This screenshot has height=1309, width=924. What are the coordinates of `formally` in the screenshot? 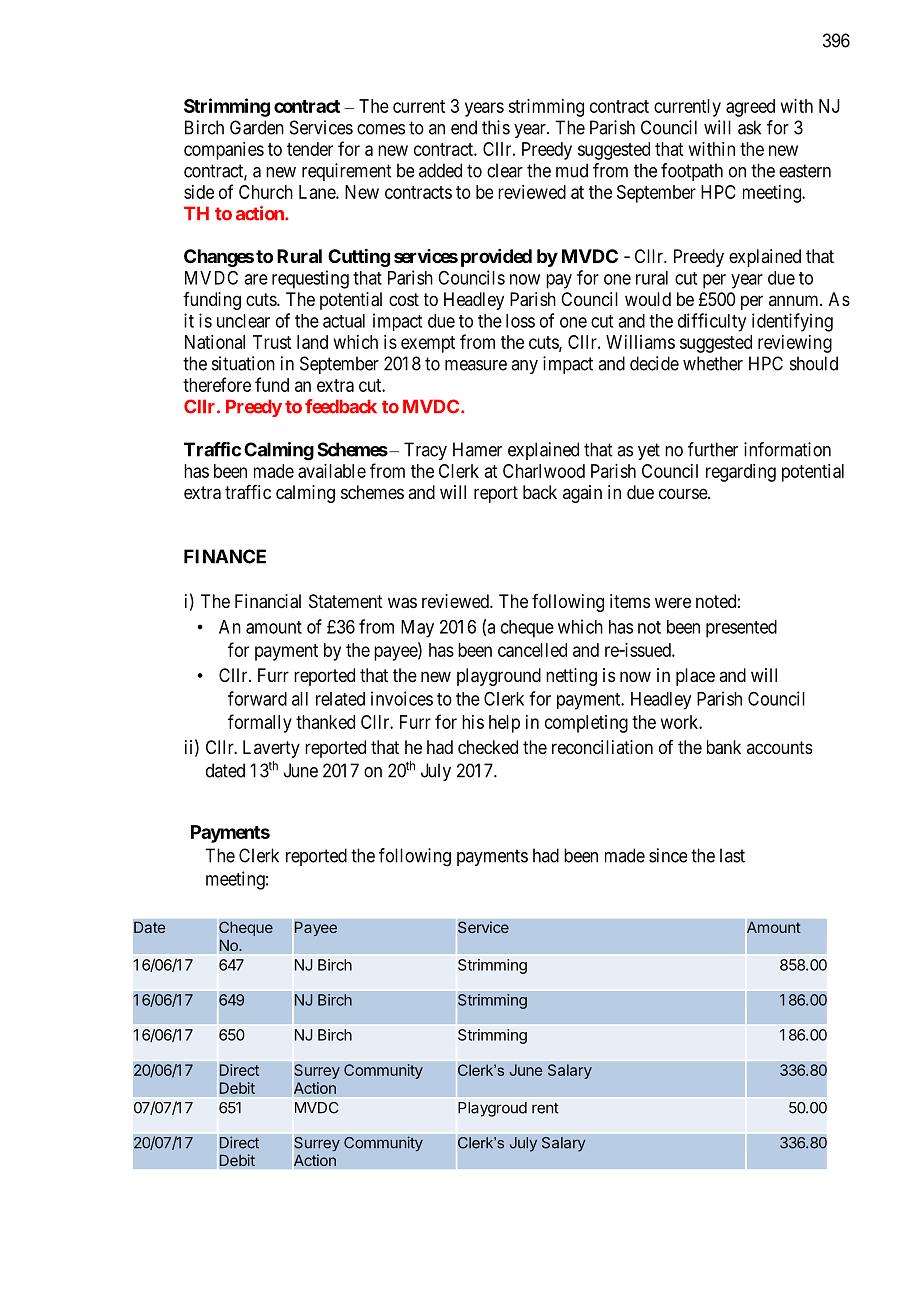 It's located at (260, 723).
